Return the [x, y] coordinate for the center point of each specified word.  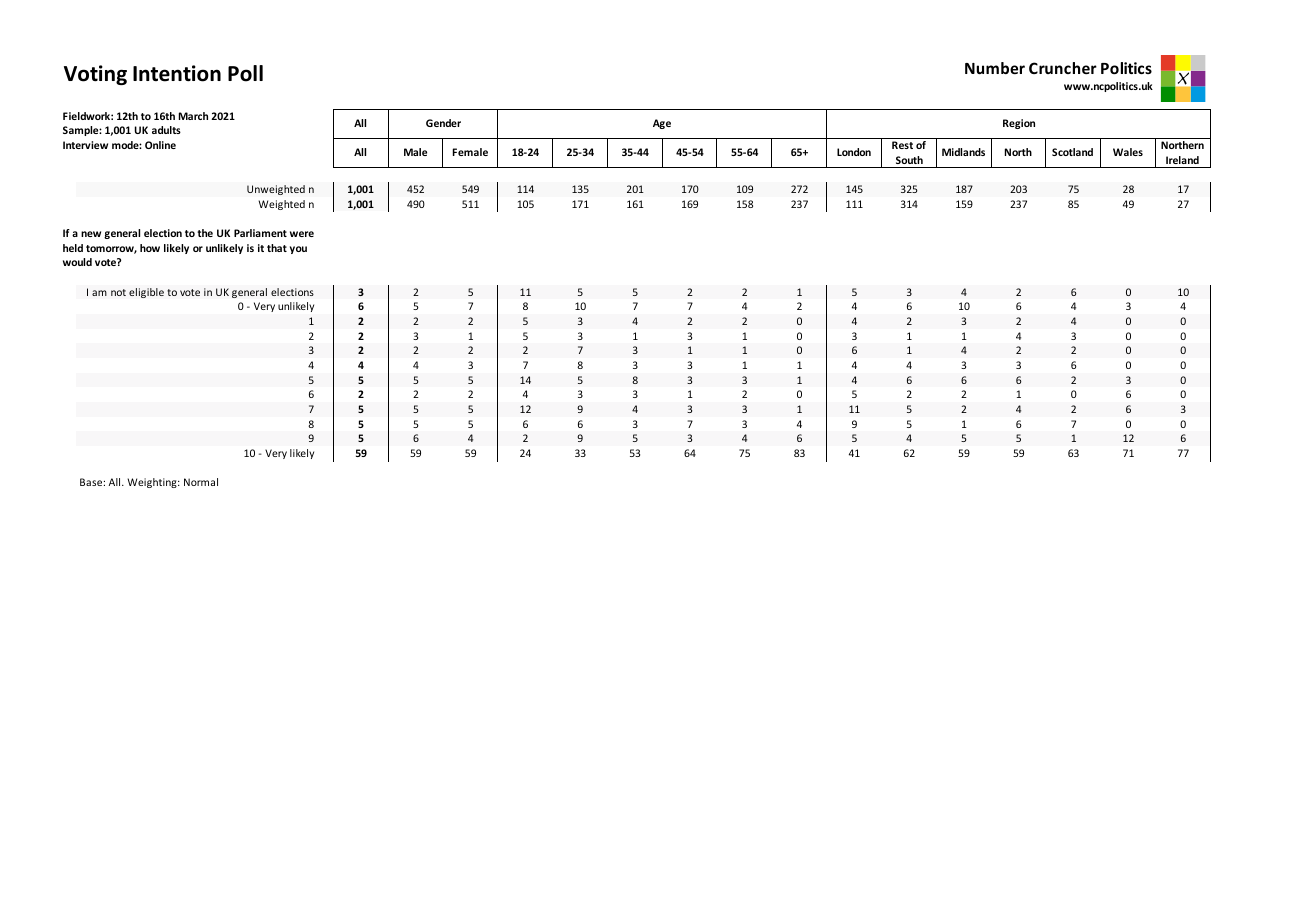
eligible [146, 293]
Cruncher [1063, 68]
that [277, 248]
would [77, 262]
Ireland [1182, 160]
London [854, 152]
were [302, 234]
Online [160, 145]
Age [662, 124]
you [298, 250]
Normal [201, 482]
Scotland [1072, 152]
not [118, 292]
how [150, 248]
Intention [177, 73]
